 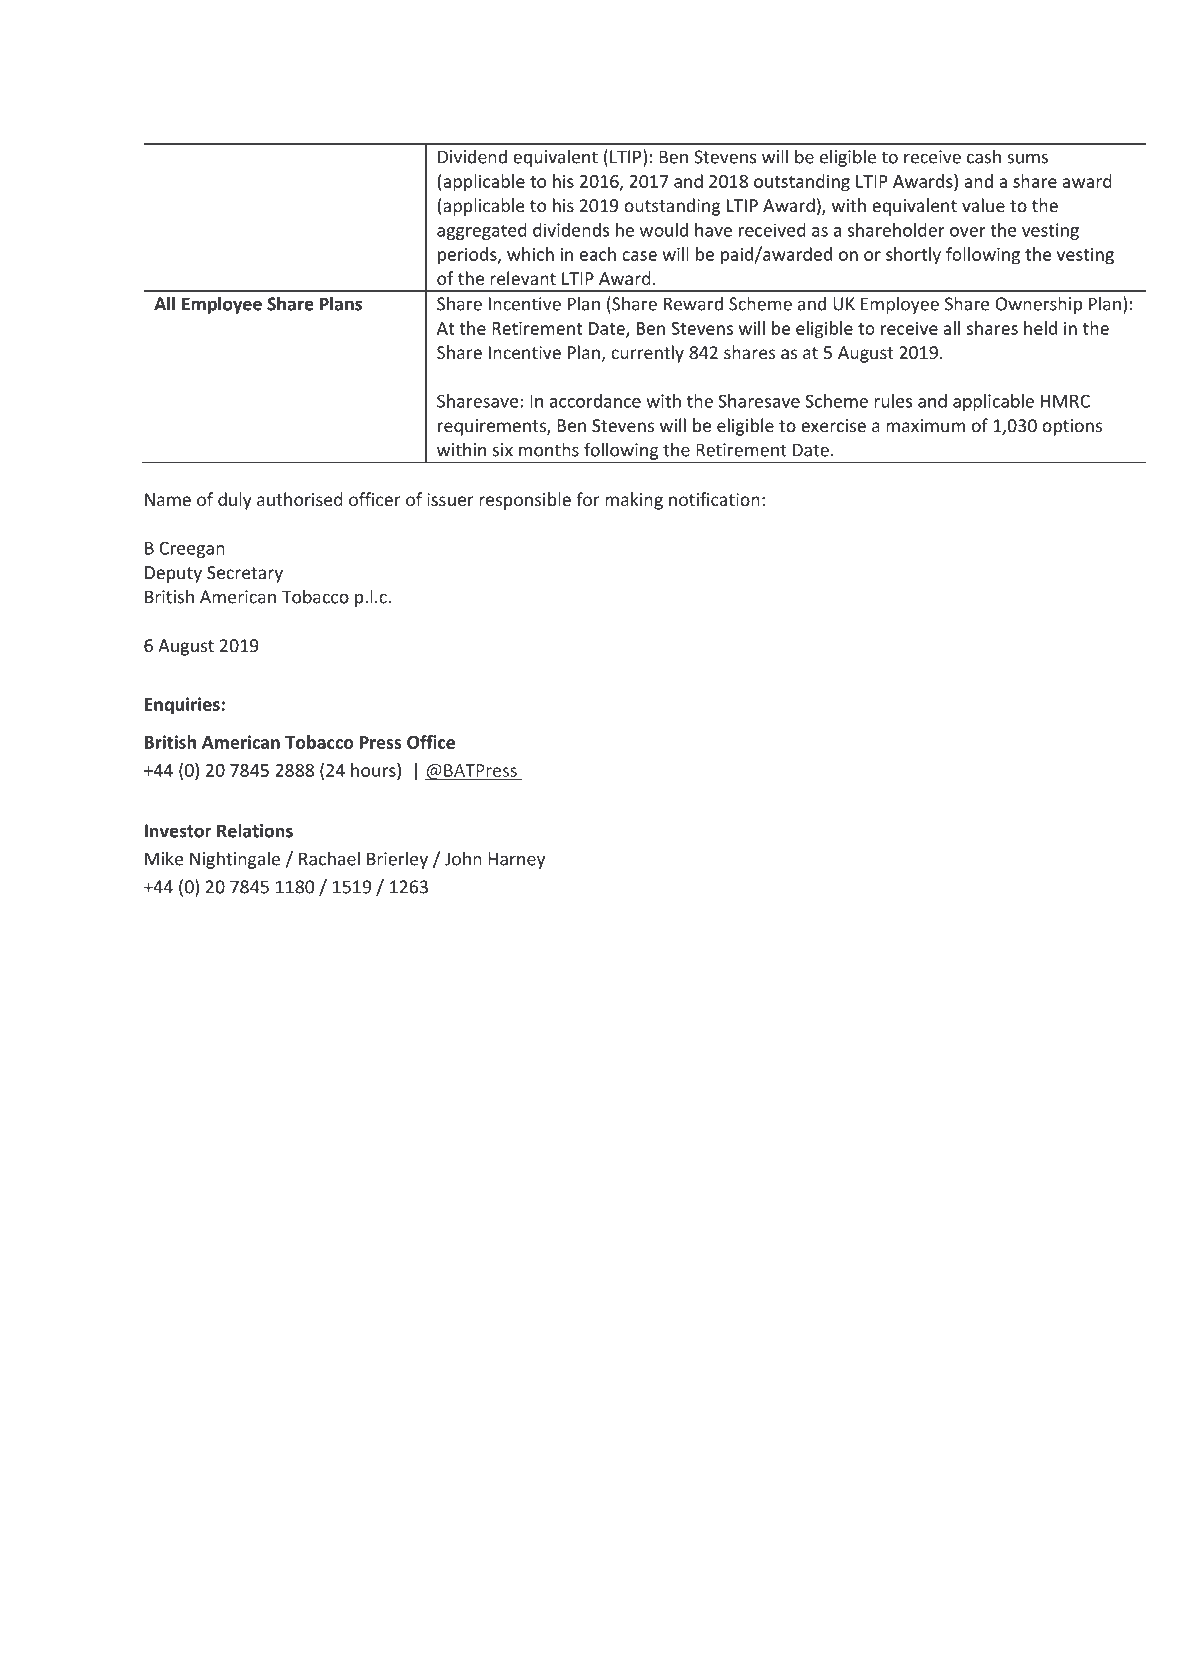 What do you see at coordinates (493, 427) in the document?
I see `requirements` at bounding box center [493, 427].
